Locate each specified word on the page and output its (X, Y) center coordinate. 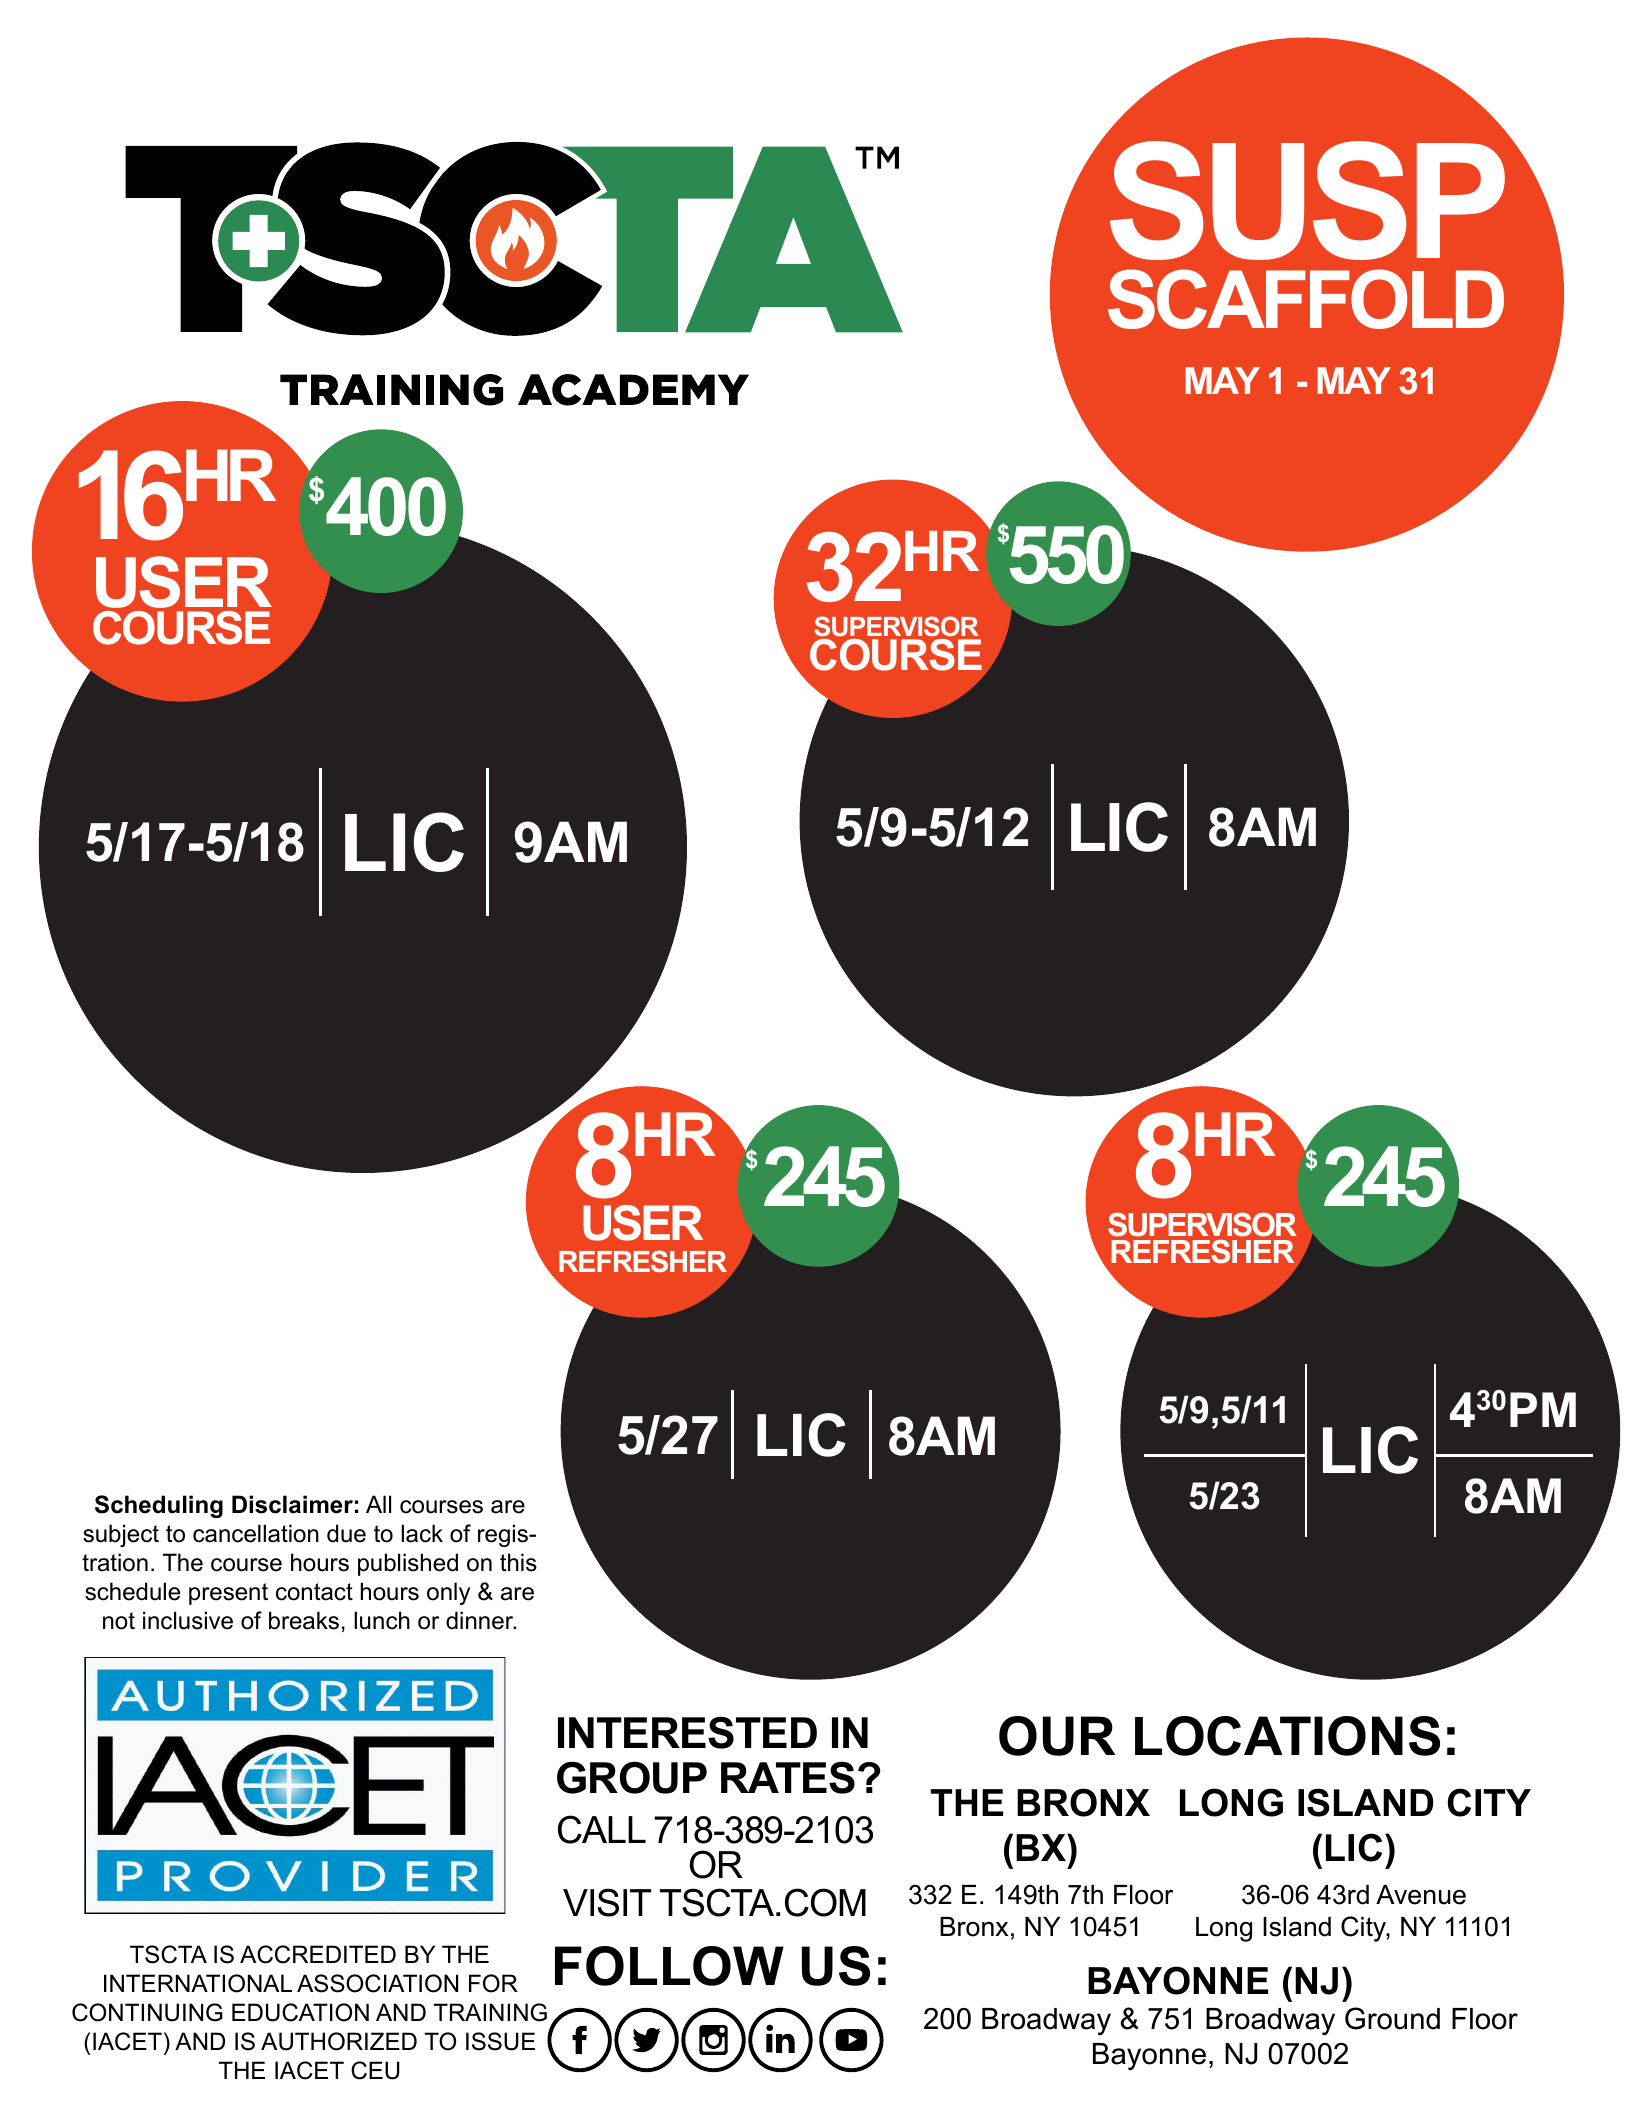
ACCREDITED (318, 1954)
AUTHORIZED (339, 2041)
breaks (304, 1620)
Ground (1392, 2018)
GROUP (632, 1778)
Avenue (1421, 1895)
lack (422, 1533)
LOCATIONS (1287, 1736)
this (518, 1562)
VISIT (607, 1902)
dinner (481, 1620)
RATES (788, 1778)
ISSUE (500, 2041)
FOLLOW (669, 1966)
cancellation (256, 1533)
